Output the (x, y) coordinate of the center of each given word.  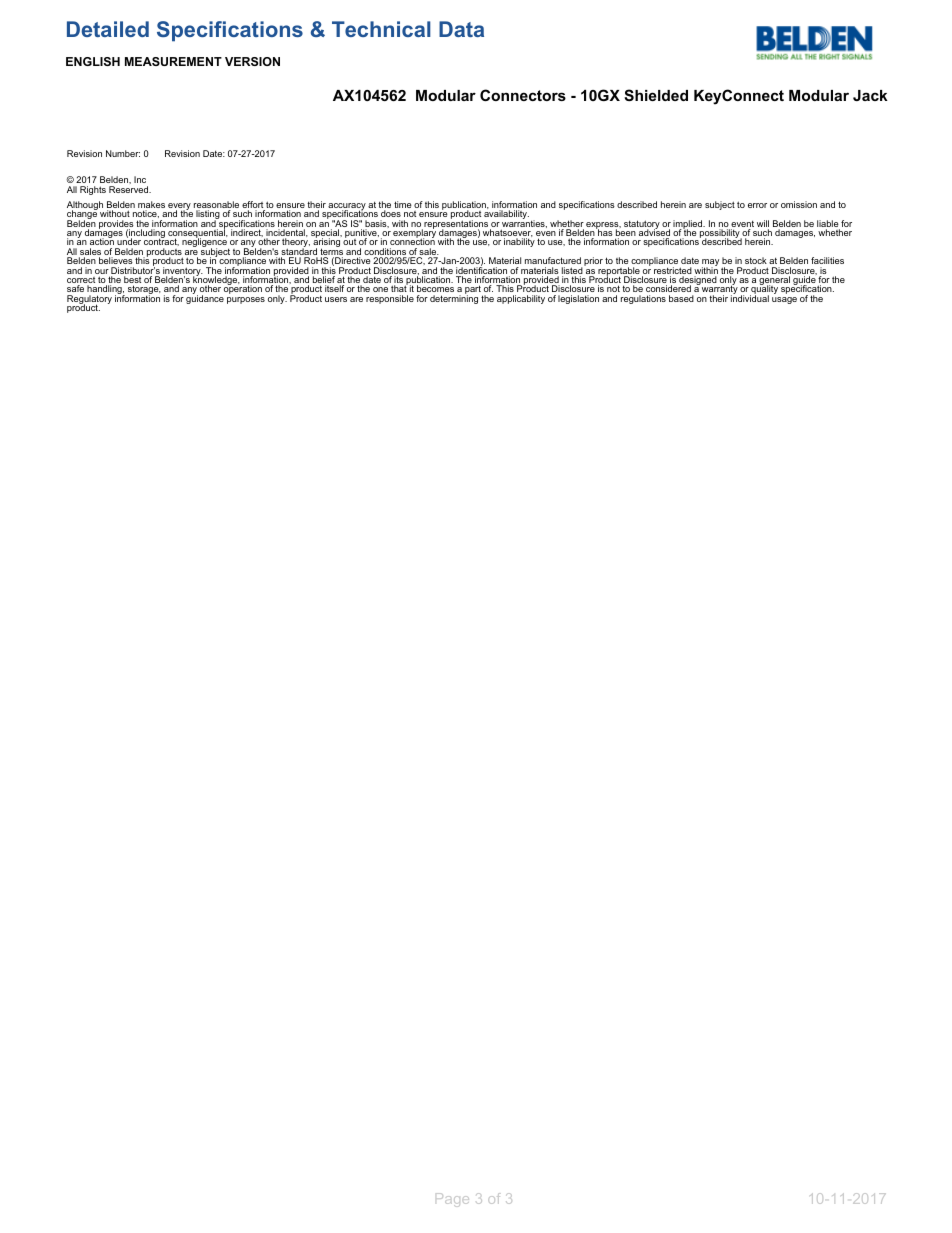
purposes (246, 300)
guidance (205, 298)
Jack (870, 95)
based (681, 298)
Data (461, 29)
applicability (521, 299)
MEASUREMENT (173, 61)
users (336, 299)
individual (750, 297)
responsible (390, 299)
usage (784, 300)
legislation (578, 299)
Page (452, 1200)
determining (454, 298)
